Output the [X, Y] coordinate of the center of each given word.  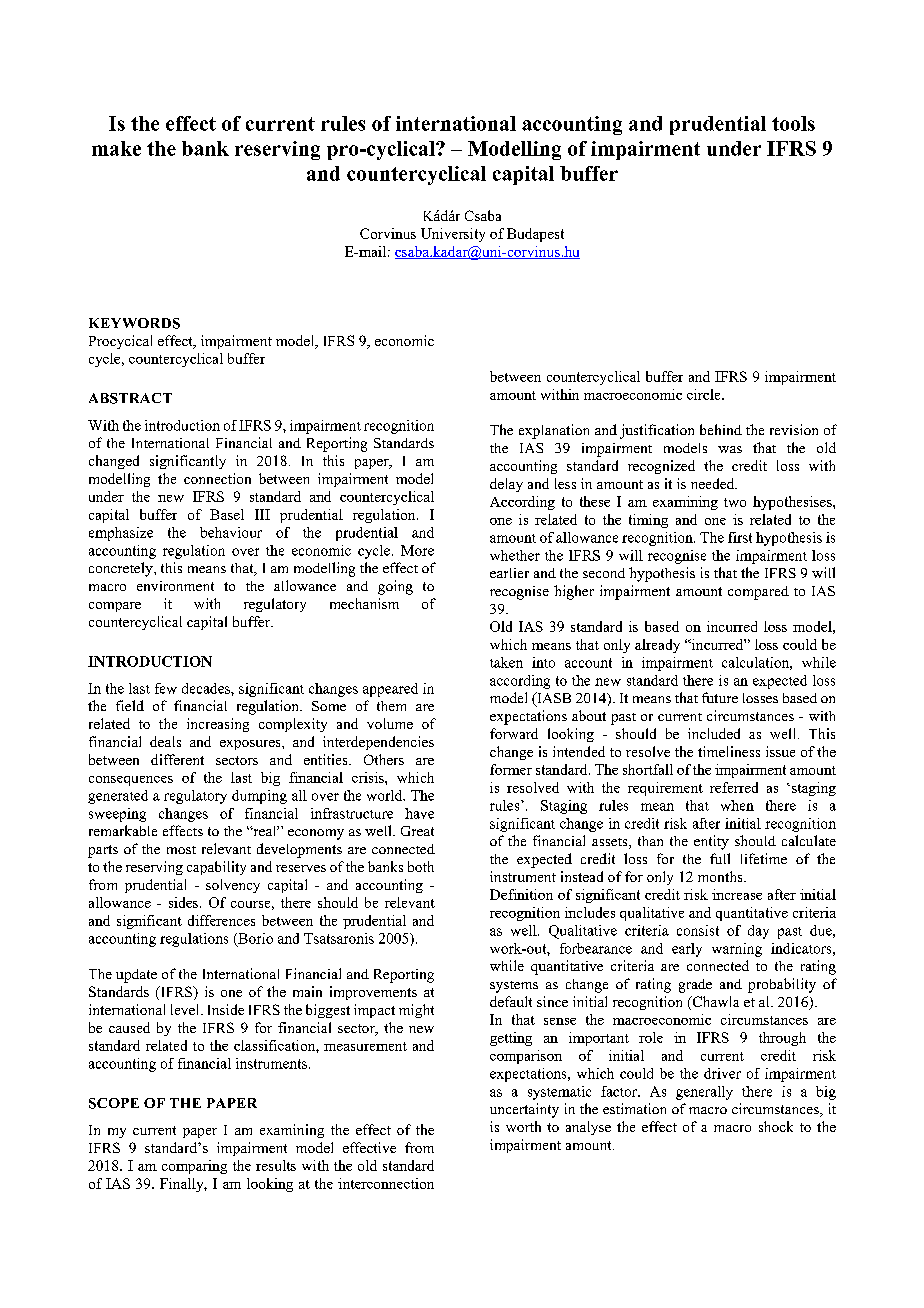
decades [207, 688]
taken [506, 662]
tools [793, 123]
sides [185, 902]
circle [705, 394]
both [421, 866]
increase [737, 894]
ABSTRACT [130, 398]
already [657, 646]
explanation [554, 431]
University [453, 235]
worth [523, 1126]
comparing [194, 1167]
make [116, 148]
